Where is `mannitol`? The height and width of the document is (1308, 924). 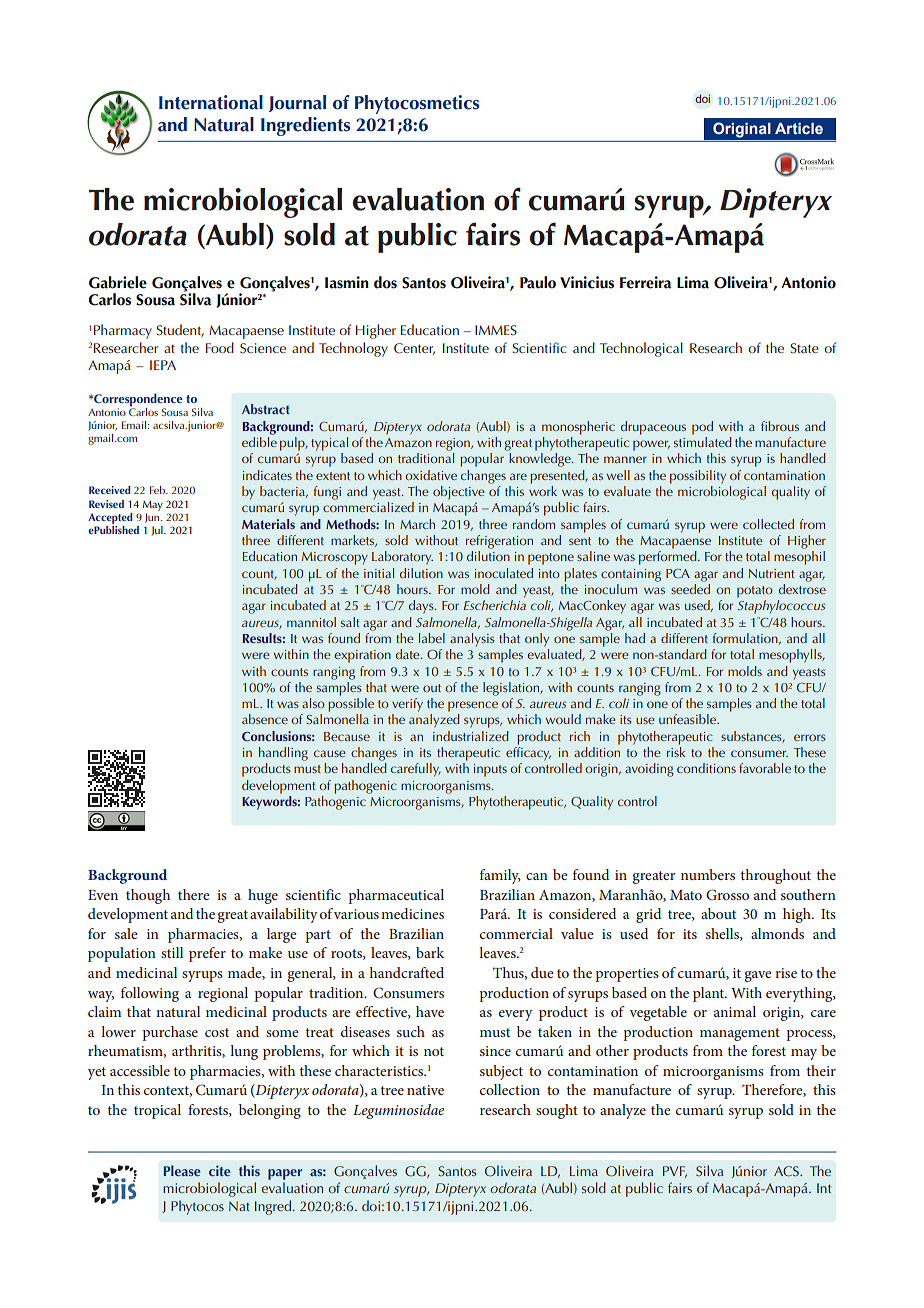
mannitol is located at coordinates (311, 622).
